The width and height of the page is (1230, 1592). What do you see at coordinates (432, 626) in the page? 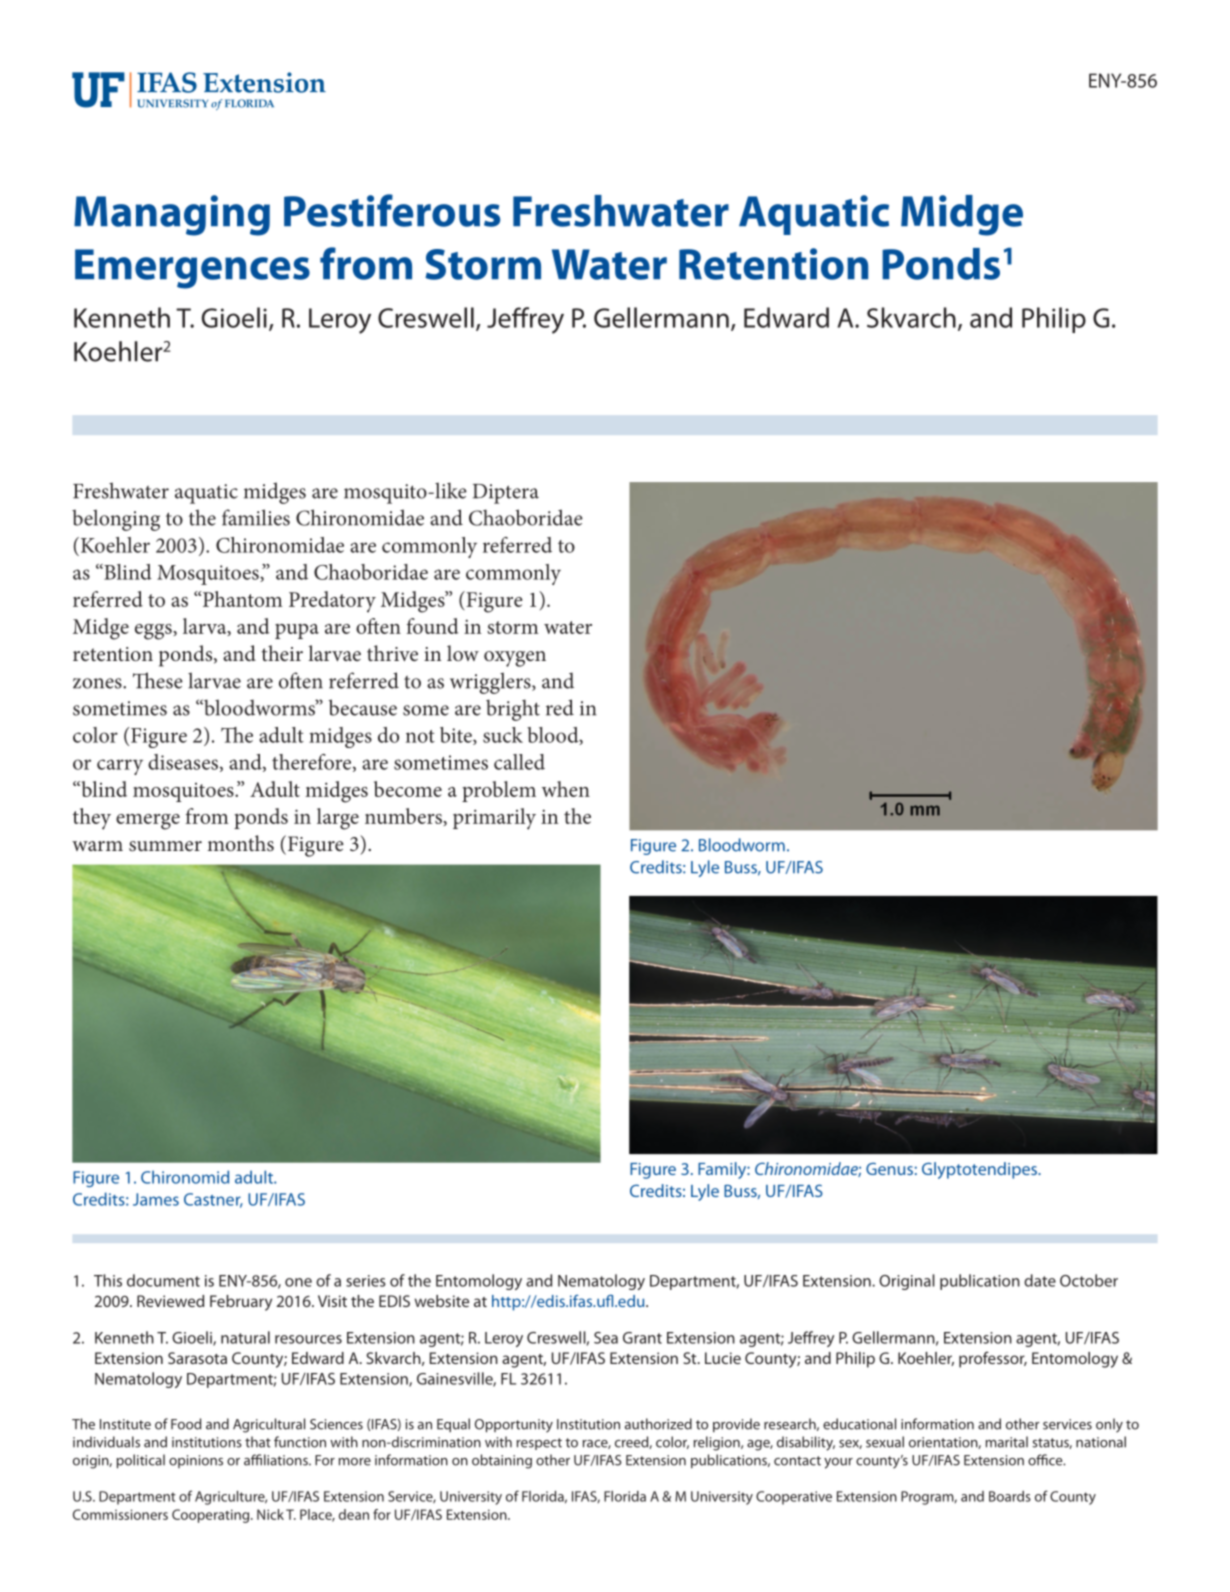
I see `found` at bounding box center [432, 626].
